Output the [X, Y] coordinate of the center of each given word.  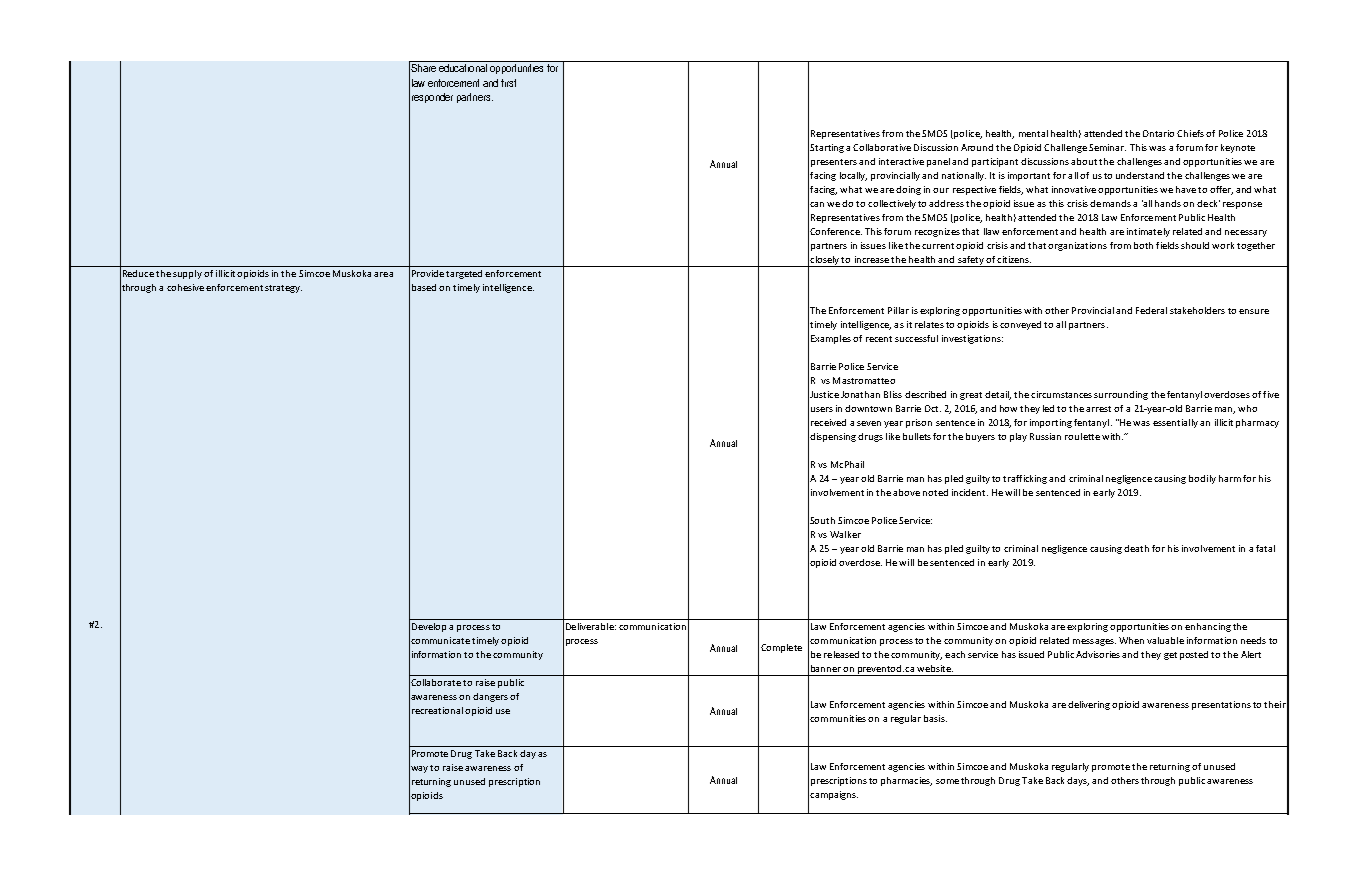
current [938, 246]
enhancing [1208, 627]
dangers [490, 697]
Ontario [1158, 133]
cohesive [185, 287]
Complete [781, 648]
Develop [429, 627]
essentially [1175, 423]
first [508, 83]
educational [463, 68]
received [828, 422]
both [1143, 245]
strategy [283, 289]
